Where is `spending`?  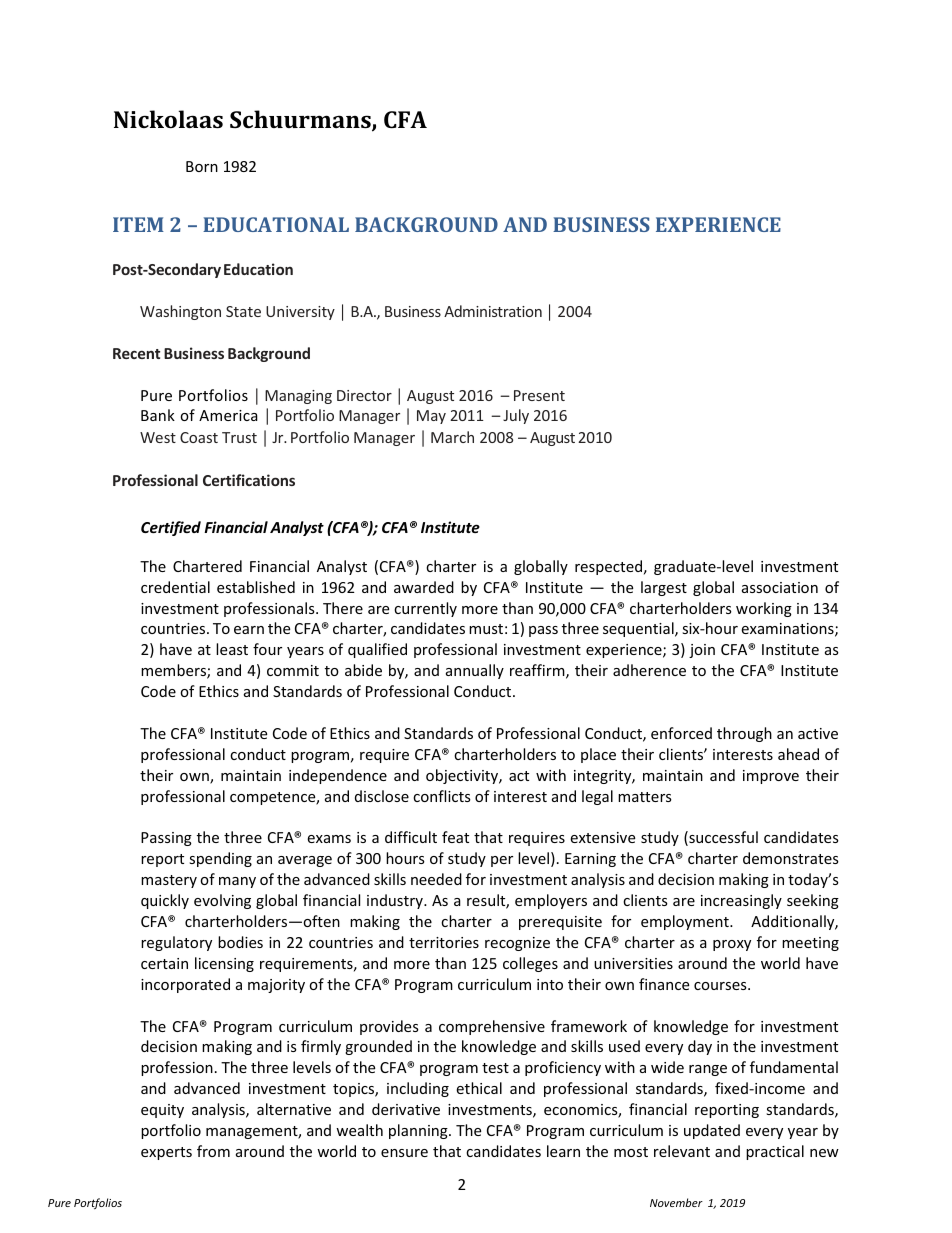
spending is located at coordinates (220, 859).
